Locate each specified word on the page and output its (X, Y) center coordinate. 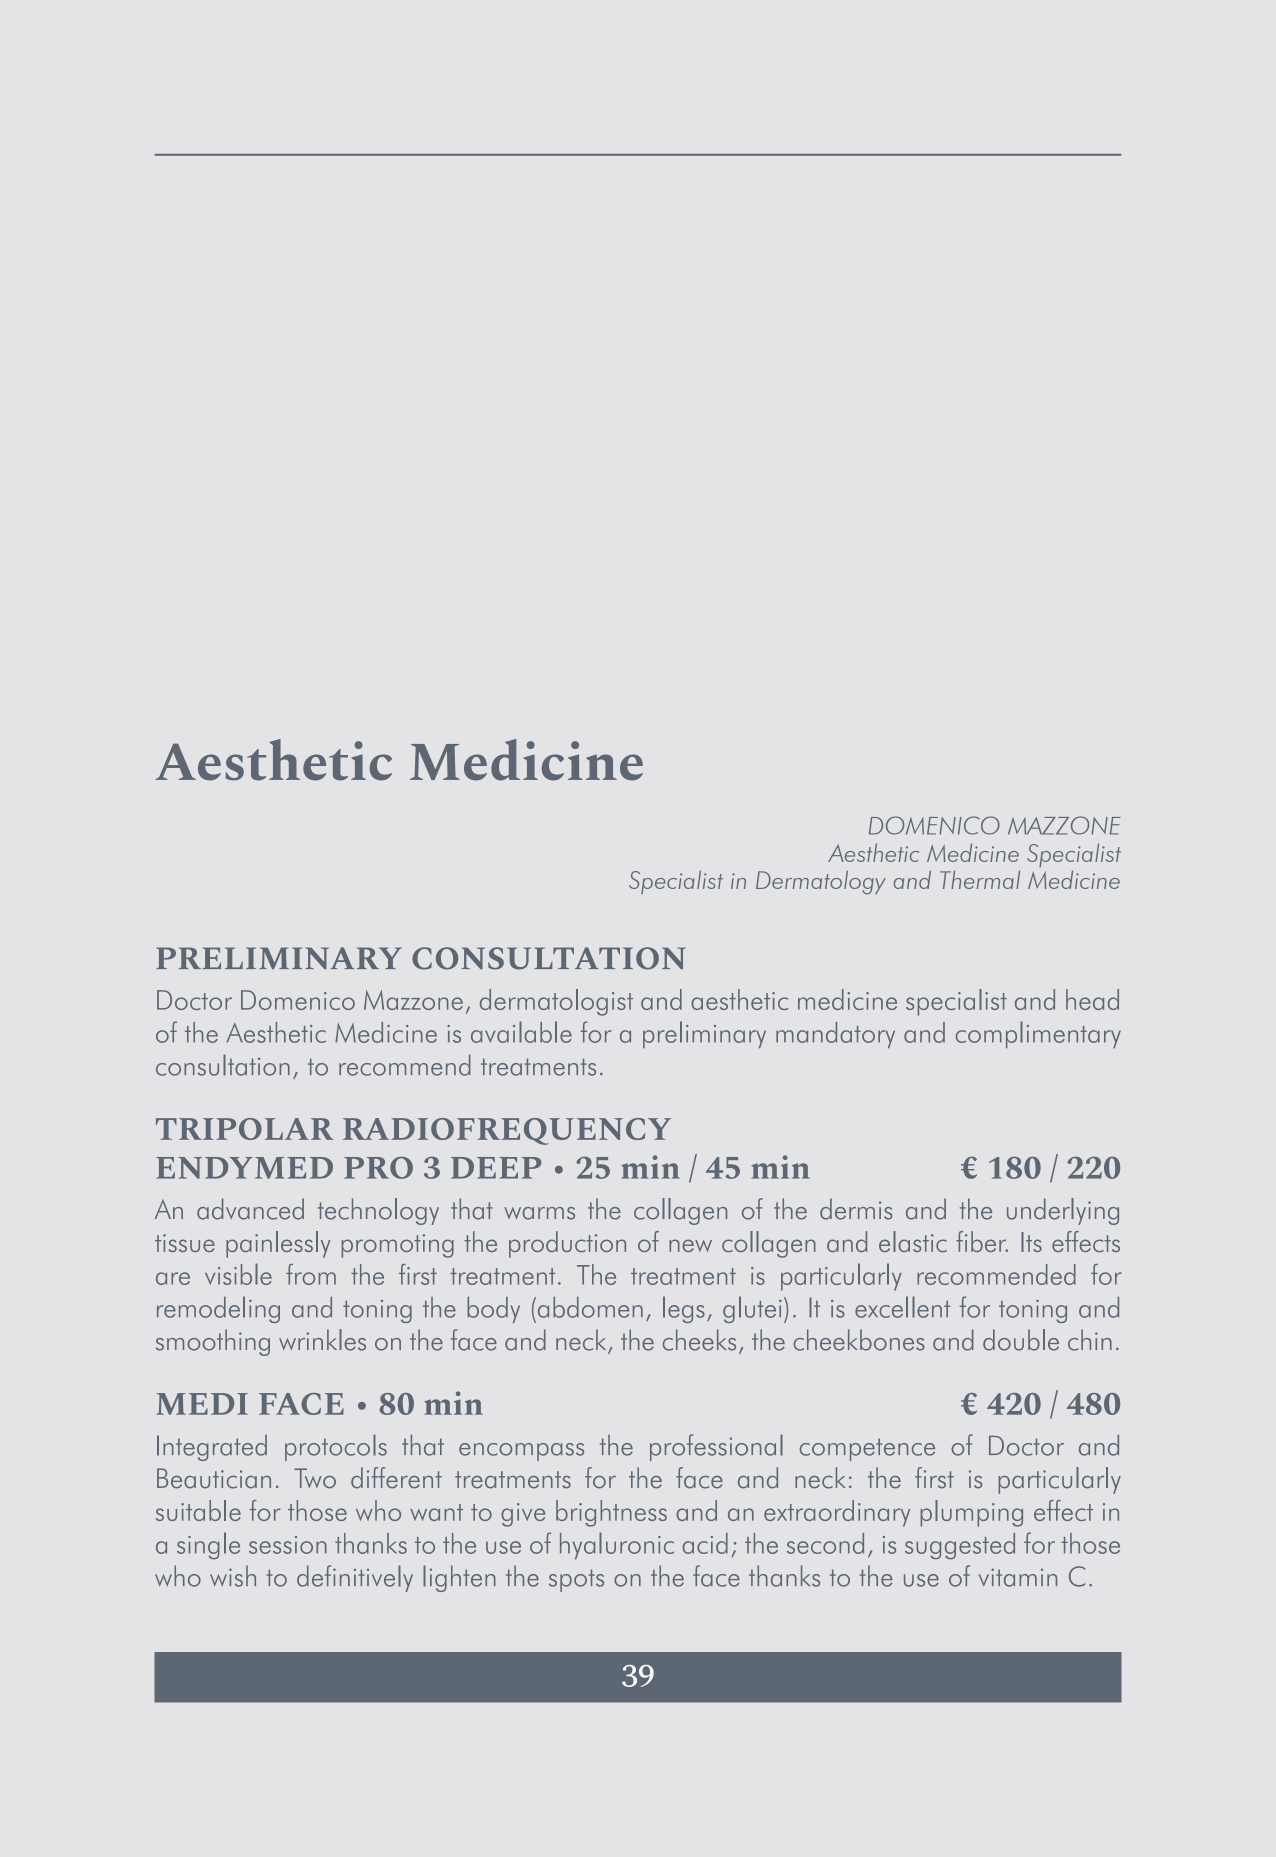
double (1021, 1340)
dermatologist (556, 1002)
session (288, 1545)
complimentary (1038, 1034)
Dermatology (821, 882)
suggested (960, 1546)
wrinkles (322, 1340)
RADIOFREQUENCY (507, 1131)
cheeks (699, 1340)
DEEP (496, 1168)
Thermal (980, 879)
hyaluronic (617, 1545)
